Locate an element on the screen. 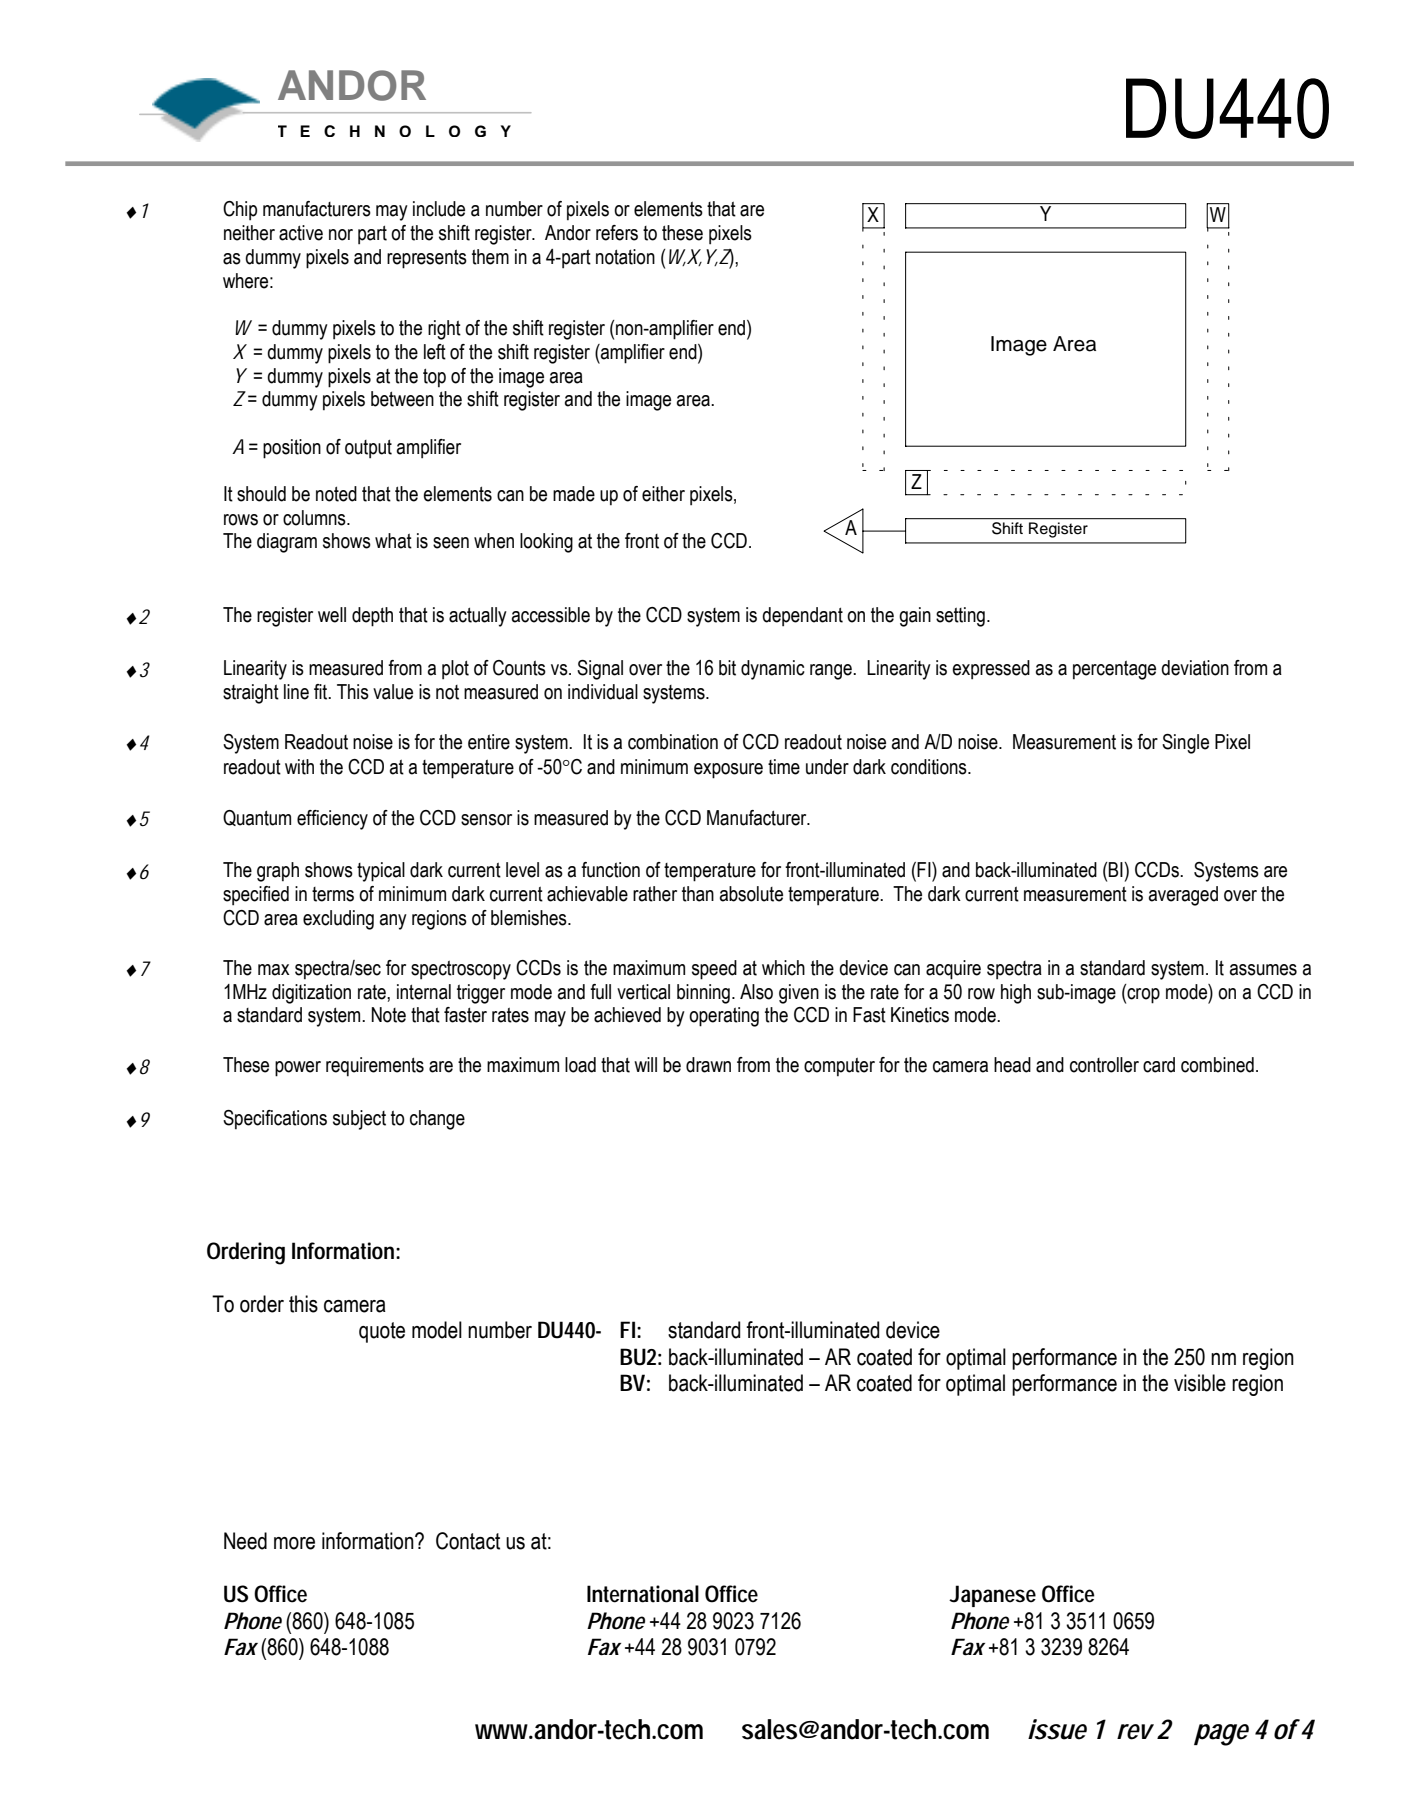 This screenshot has height=1819, width=1406. more is located at coordinates (294, 1543).
